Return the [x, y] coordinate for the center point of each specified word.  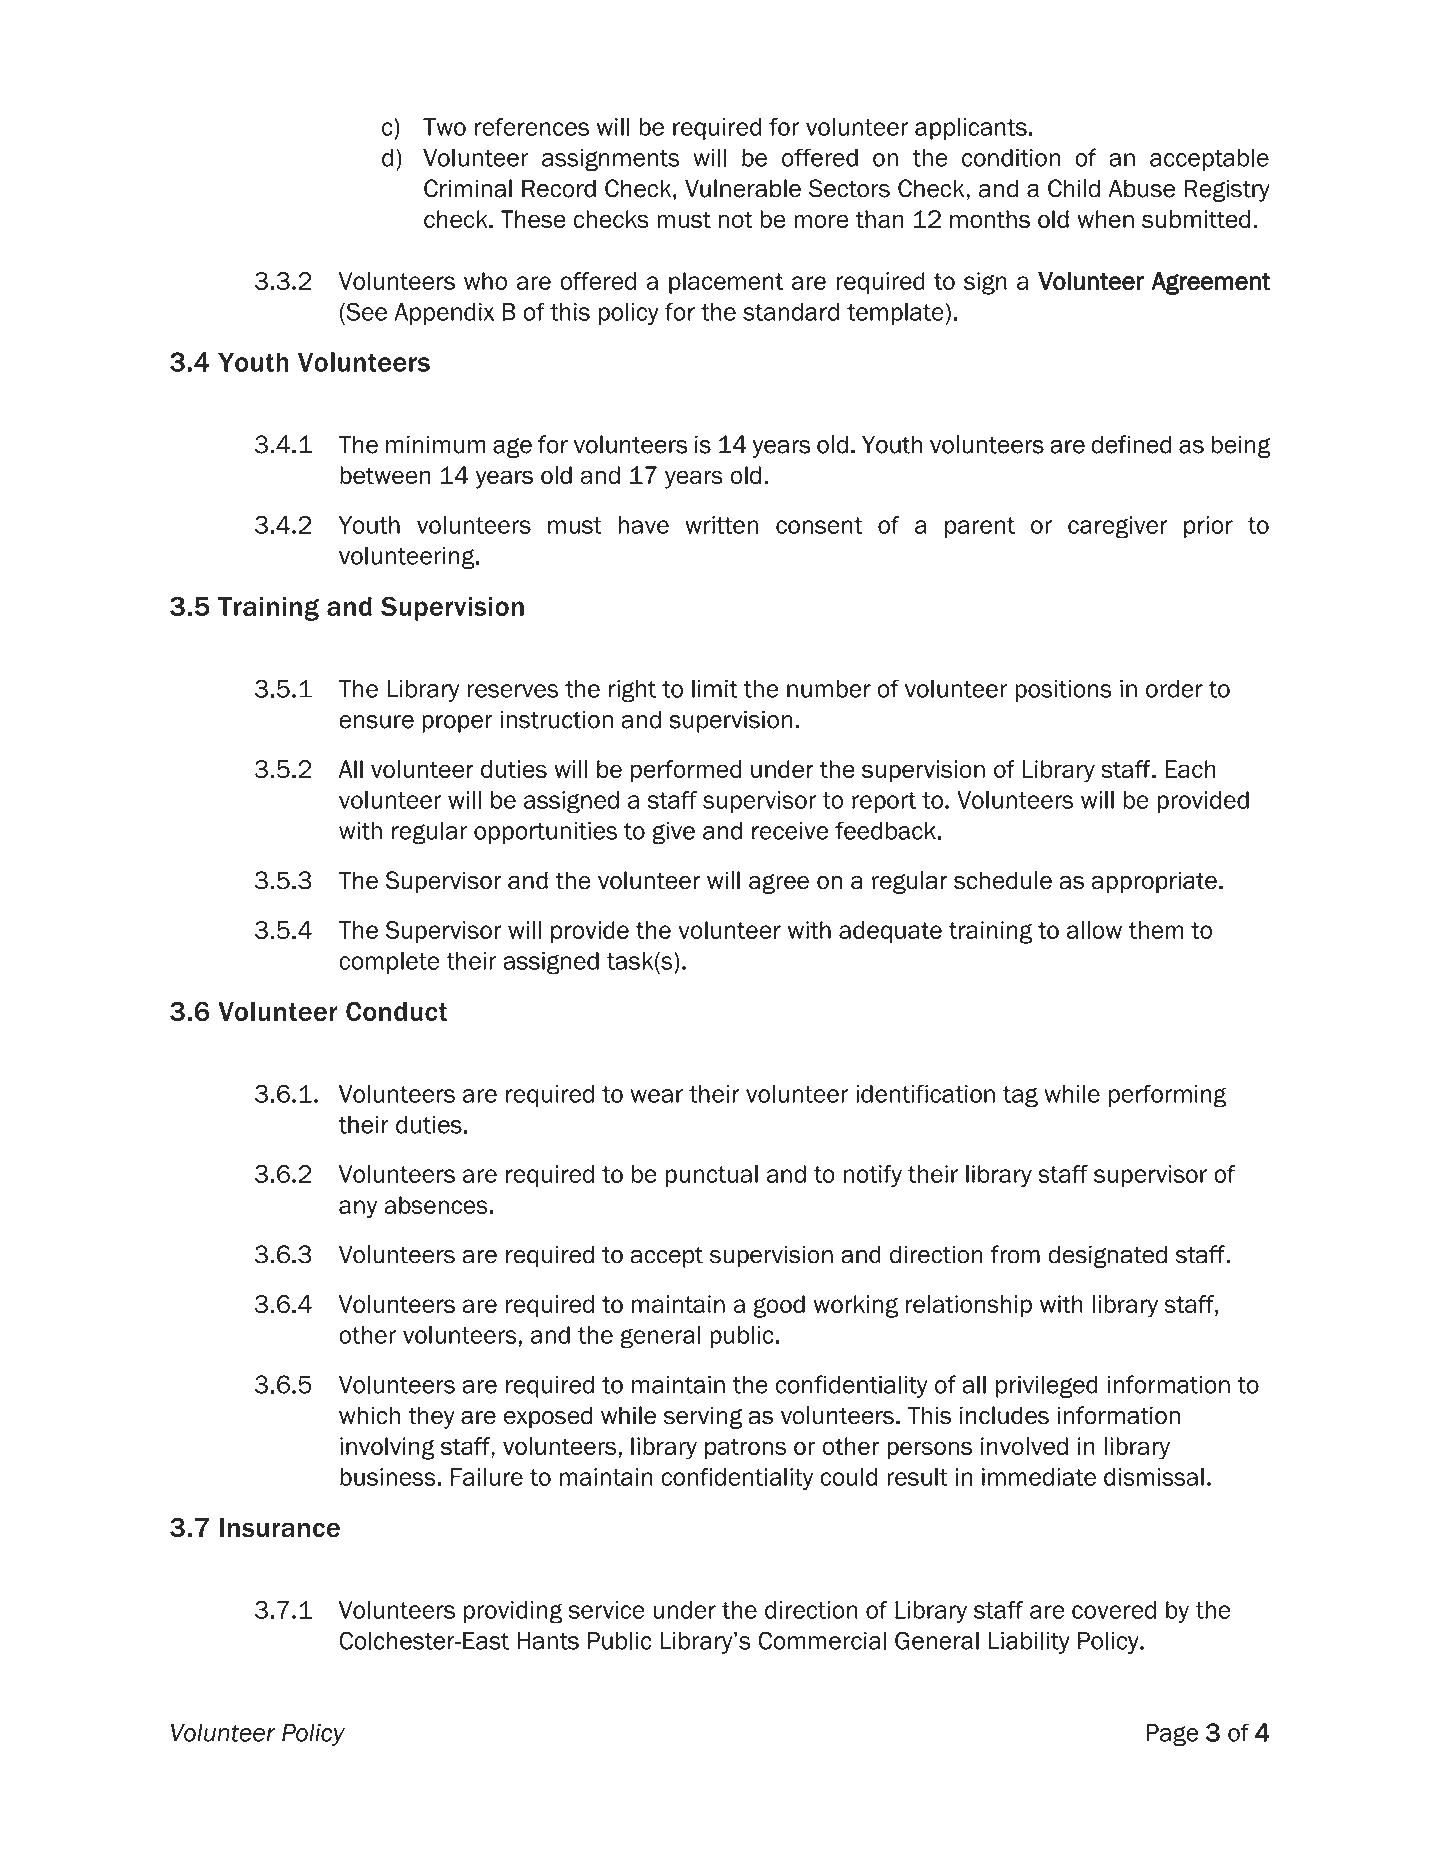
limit [715, 689]
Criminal [468, 188]
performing [1168, 1096]
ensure [376, 722]
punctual [712, 1176]
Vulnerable [743, 188]
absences [436, 1205]
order [1174, 689]
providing [513, 1612]
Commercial [822, 1640]
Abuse [1142, 188]
